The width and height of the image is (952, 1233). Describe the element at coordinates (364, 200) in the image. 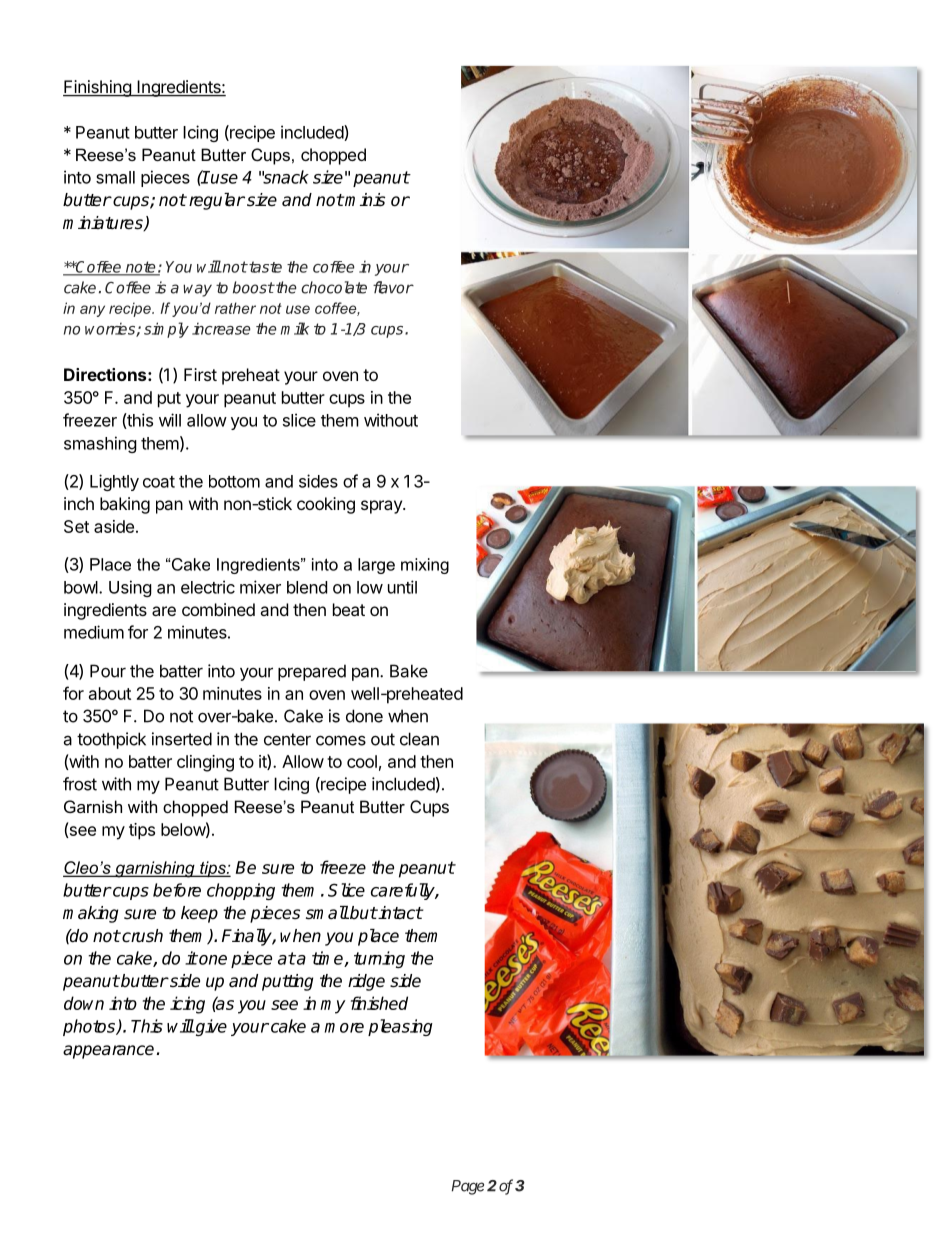

I see `minis` at that location.
